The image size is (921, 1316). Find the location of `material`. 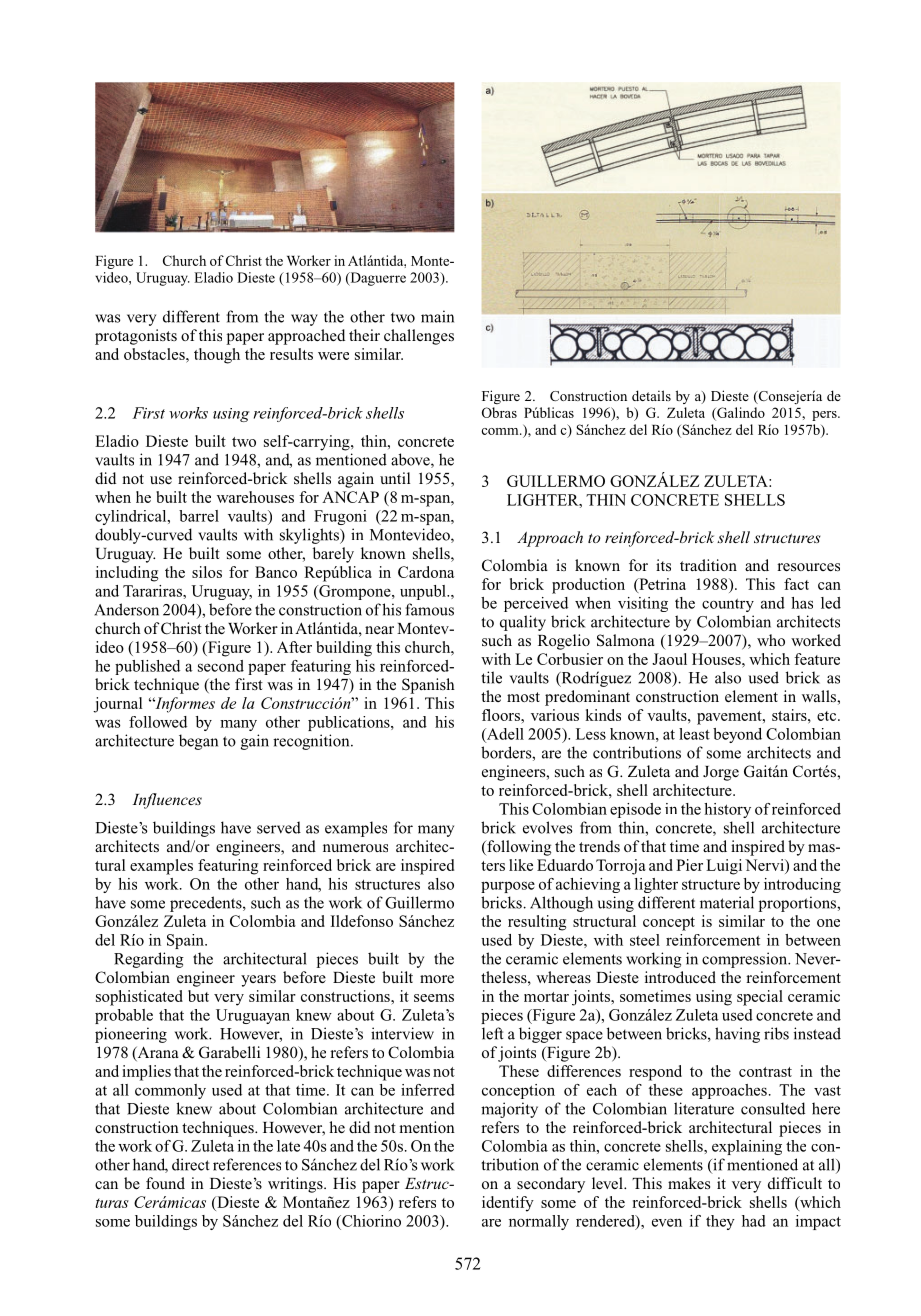

material is located at coordinates (727, 902).
